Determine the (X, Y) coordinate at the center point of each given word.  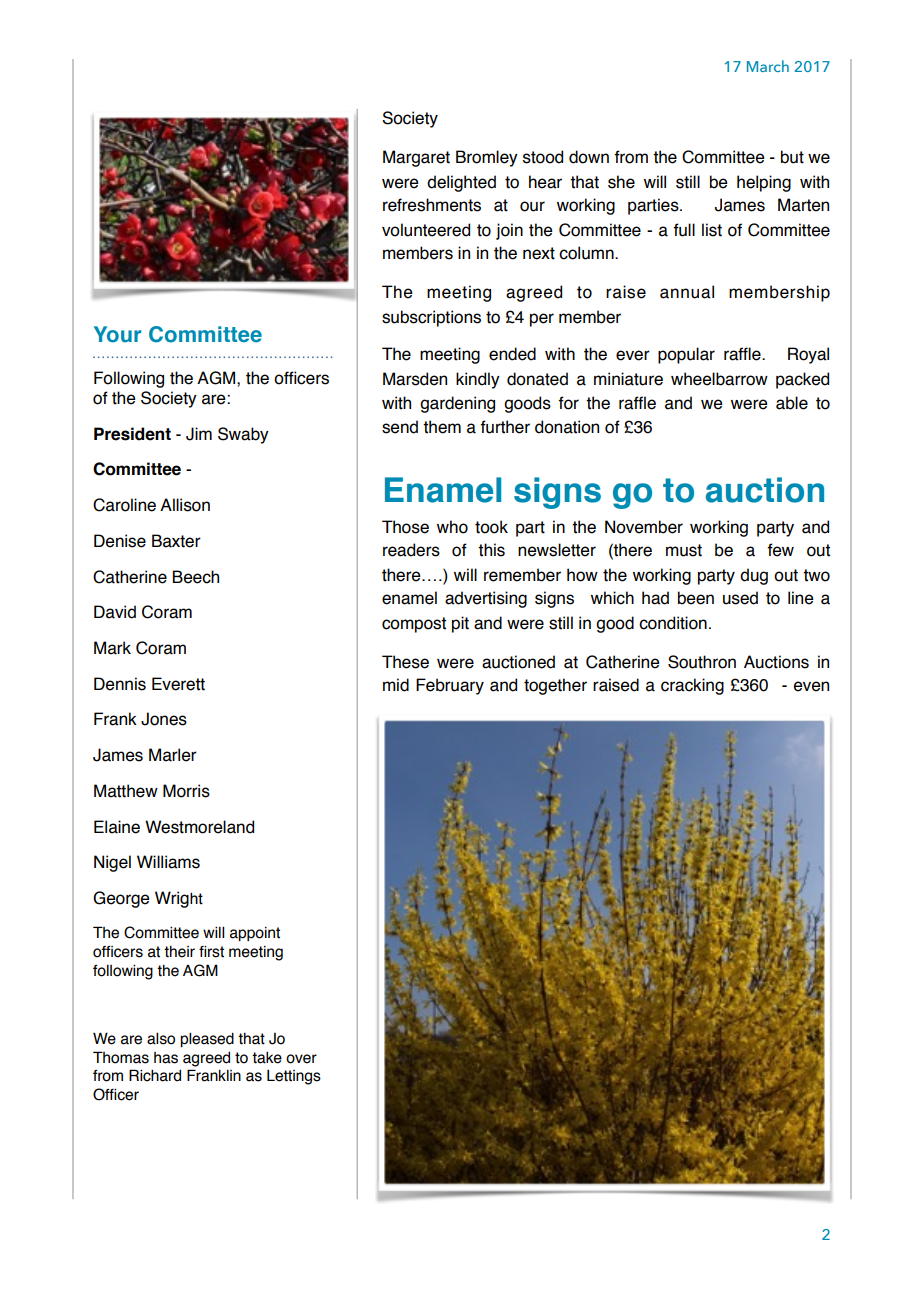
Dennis (120, 684)
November (644, 527)
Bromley (487, 158)
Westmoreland (199, 827)
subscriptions (431, 318)
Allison (185, 505)
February (450, 686)
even (811, 686)
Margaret (416, 158)
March (768, 66)
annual (687, 292)
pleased (207, 1040)
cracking (692, 686)
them (442, 427)
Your (117, 334)
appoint (255, 934)
